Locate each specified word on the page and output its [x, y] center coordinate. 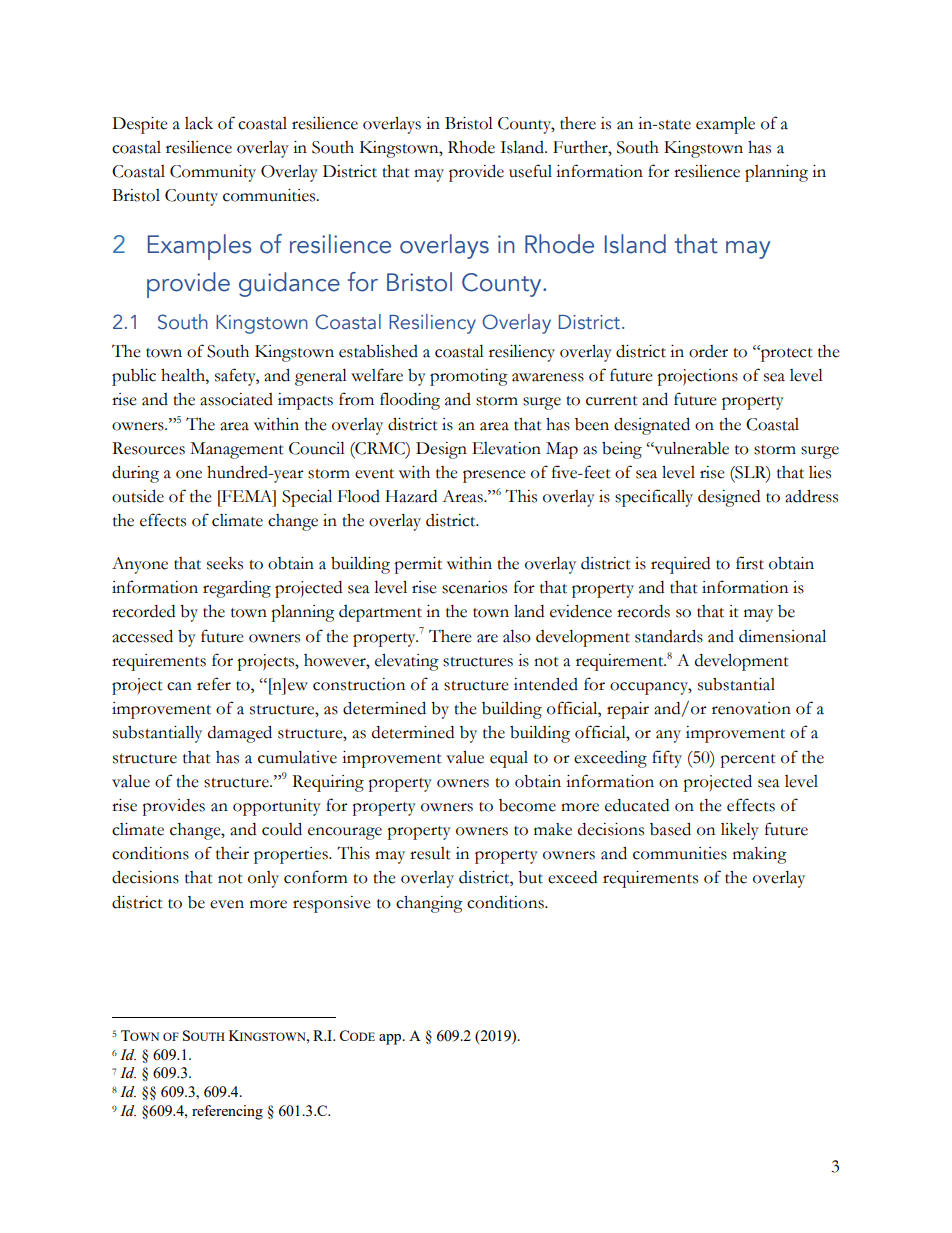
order [708, 351]
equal [509, 759]
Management [237, 450]
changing [429, 904]
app [391, 1039]
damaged [240, 734]
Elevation [506, 448]
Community [213, 173]
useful [530, 171]
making [760, 855]
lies [820, 472]
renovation [751, 708]
